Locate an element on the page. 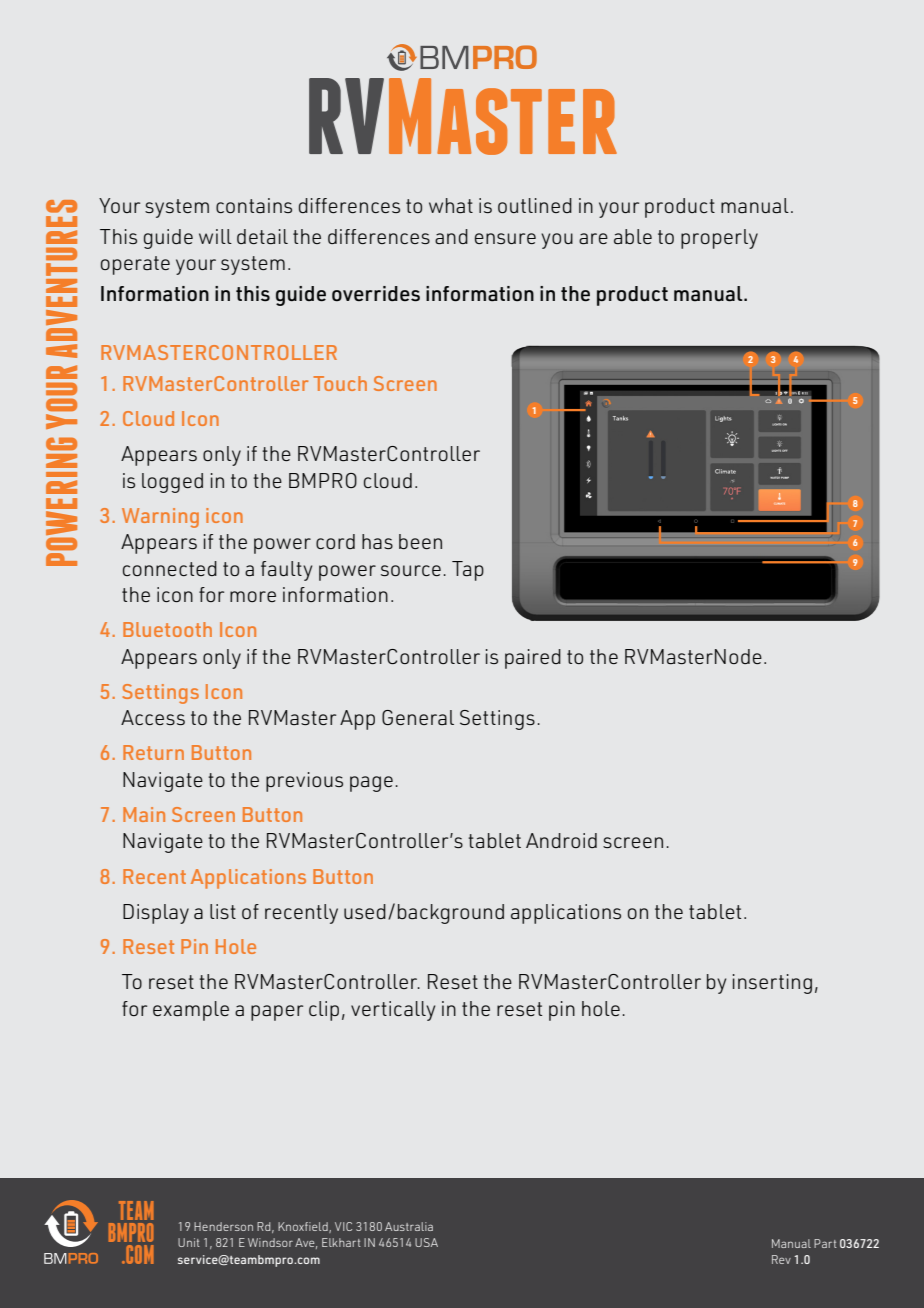  example is located at coordinates (191, 1011).
